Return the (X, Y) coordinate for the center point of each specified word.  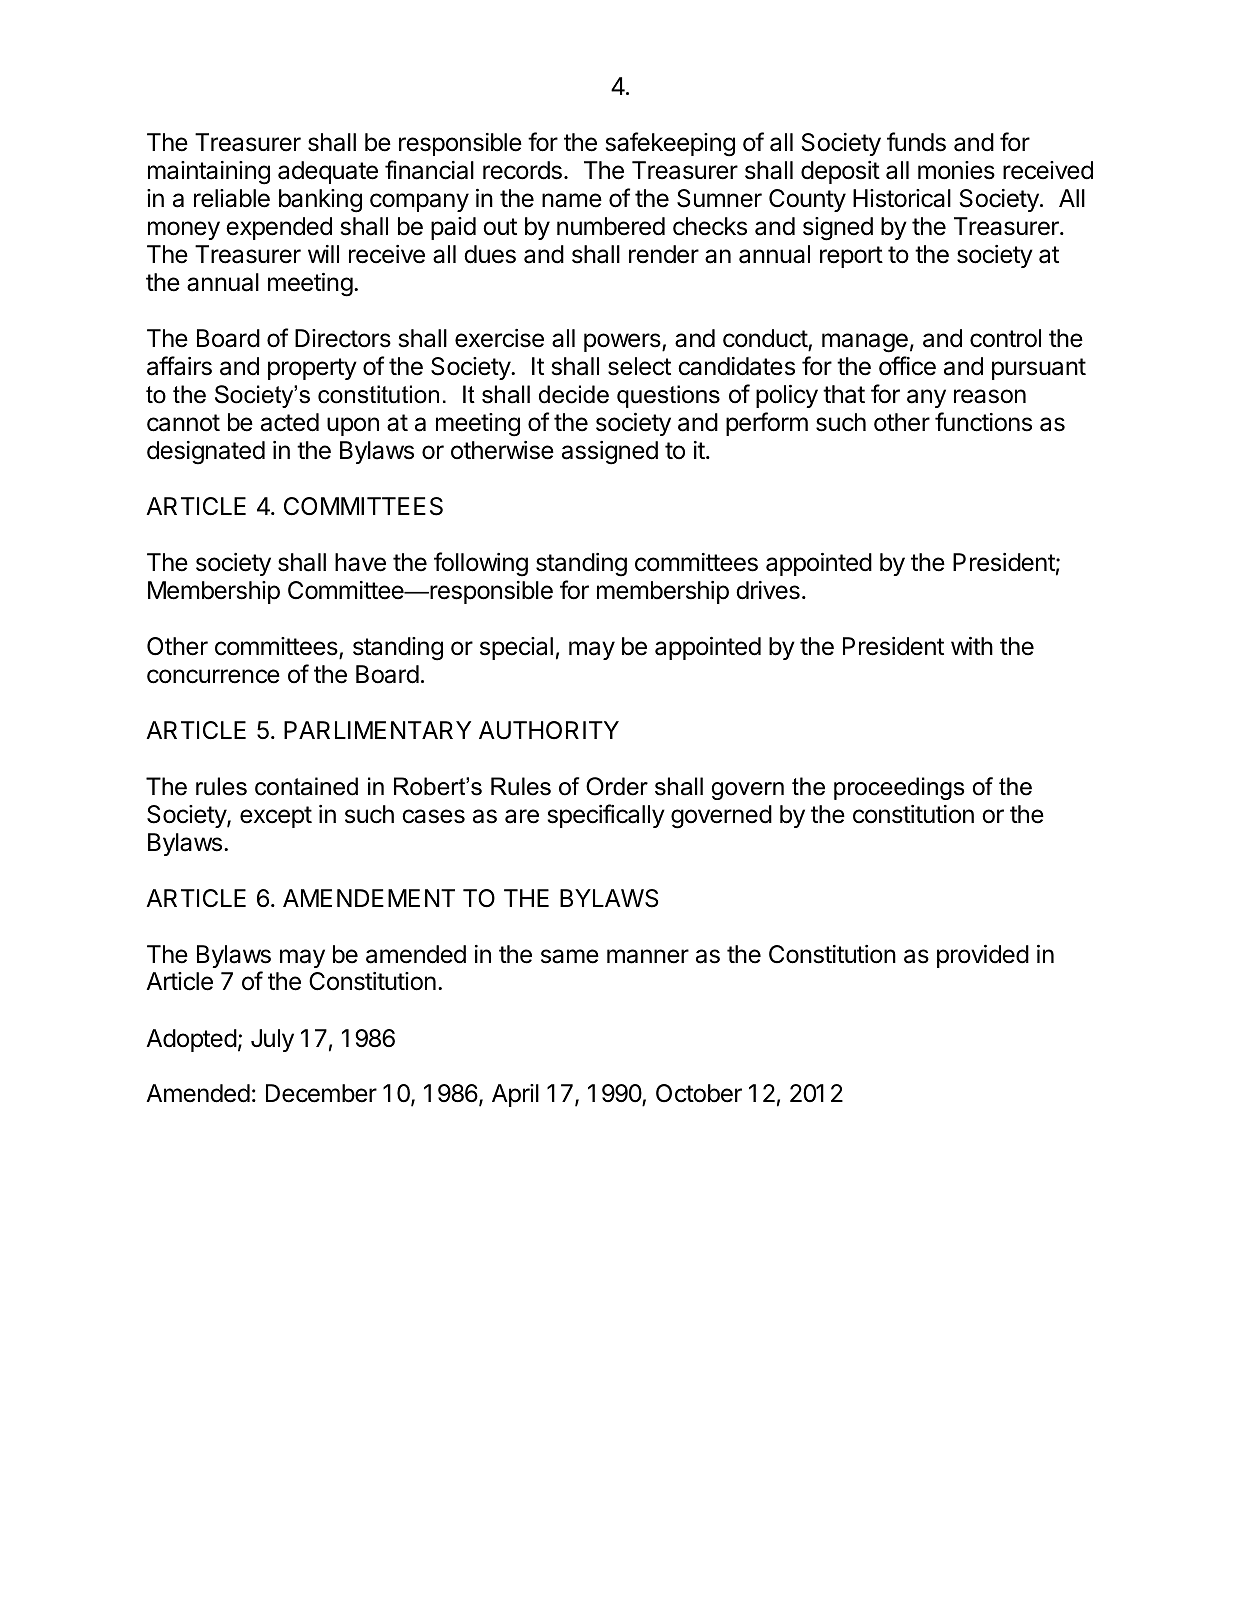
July (272, 1040)
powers (623, 342)
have (360, 562)
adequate (328, 172)
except (276, 817)
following (481, 564)
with (972, 646)
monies (956, 170)
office (907, 366)
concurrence (213, 676)
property (312, 369)
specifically (606, 816)
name (572, 200)
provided (983, 956)
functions (983, 422)
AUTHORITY (549, 730)
